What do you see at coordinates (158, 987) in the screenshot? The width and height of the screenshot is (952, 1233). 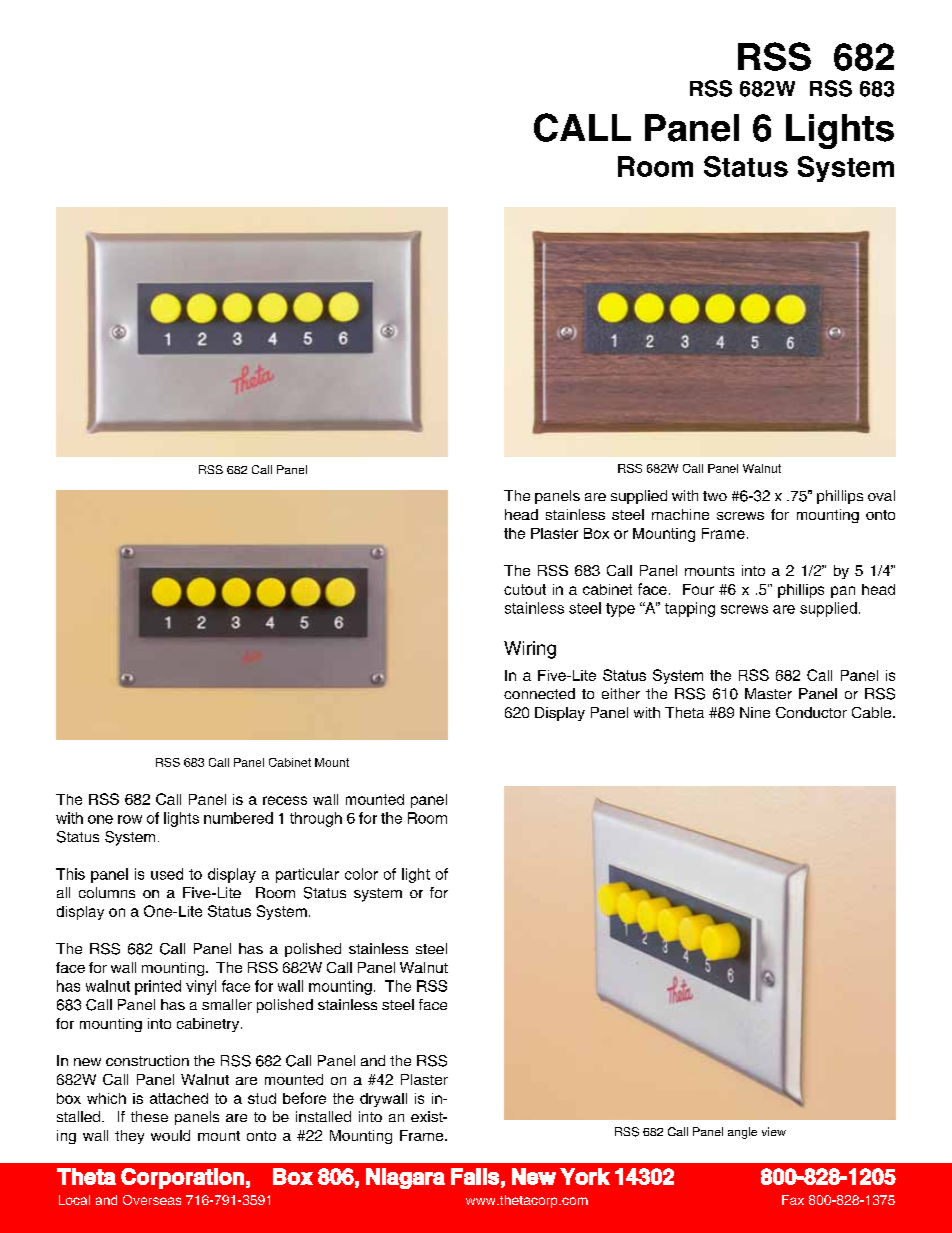 I see `printed` at bounding box center [158, 987].
